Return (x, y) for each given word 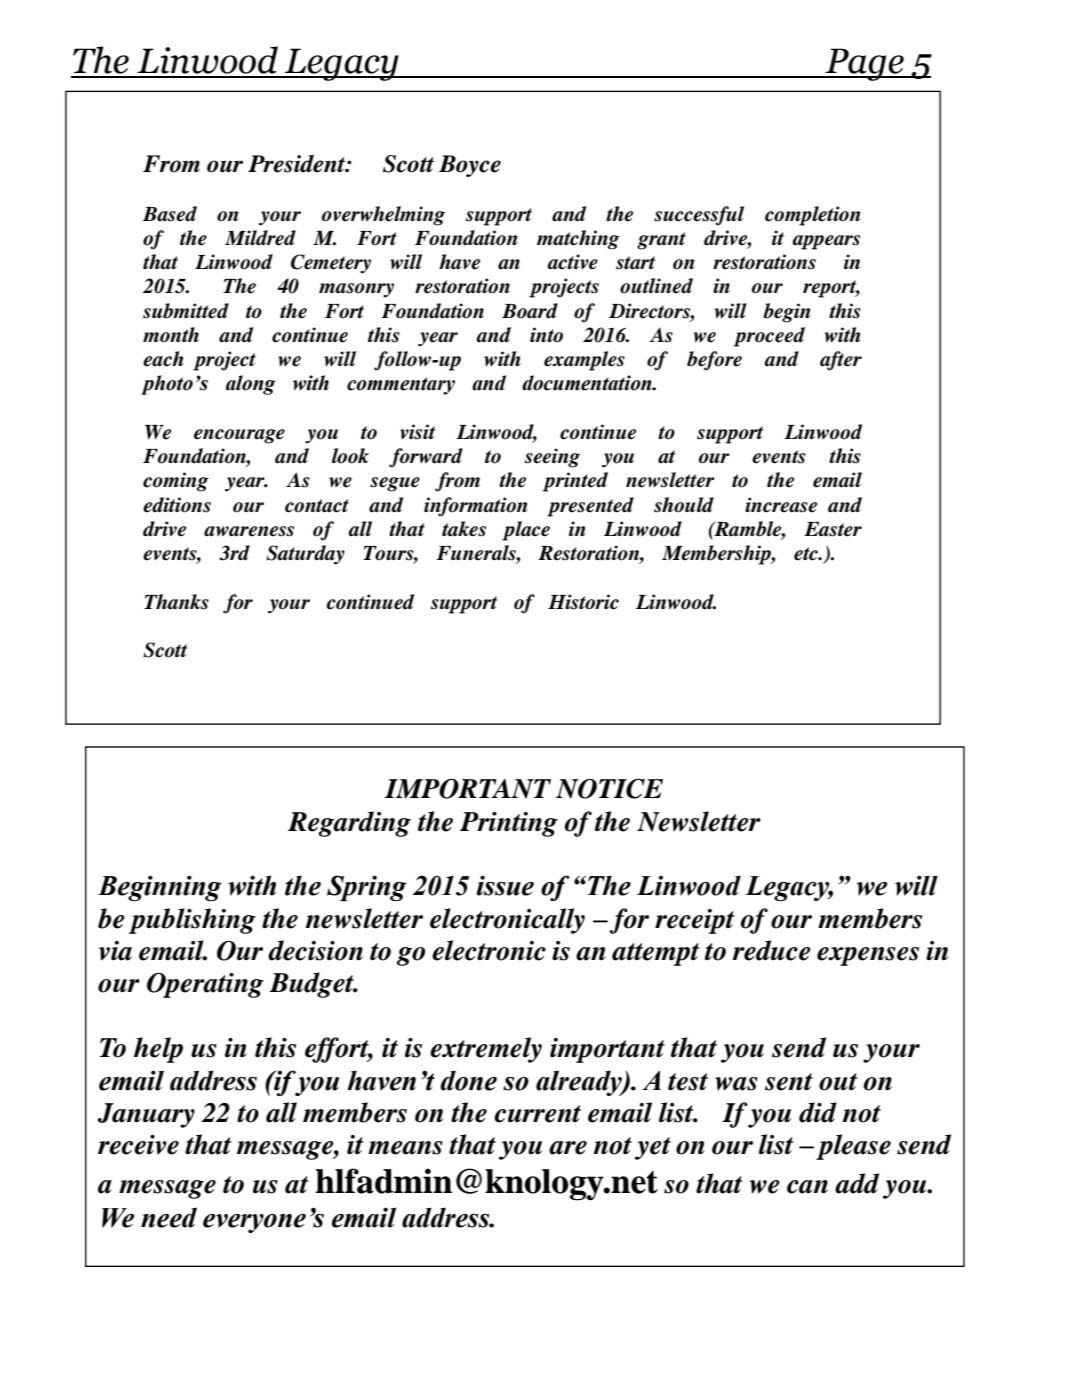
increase (781, 505)
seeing (552, 458)
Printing (509, 824)
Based (170, 214)
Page (864, 64)
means (405, 1148)
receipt (694, 921)
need (169, 1217)
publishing (192, 921)
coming (176, 482)
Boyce (470, 166)
